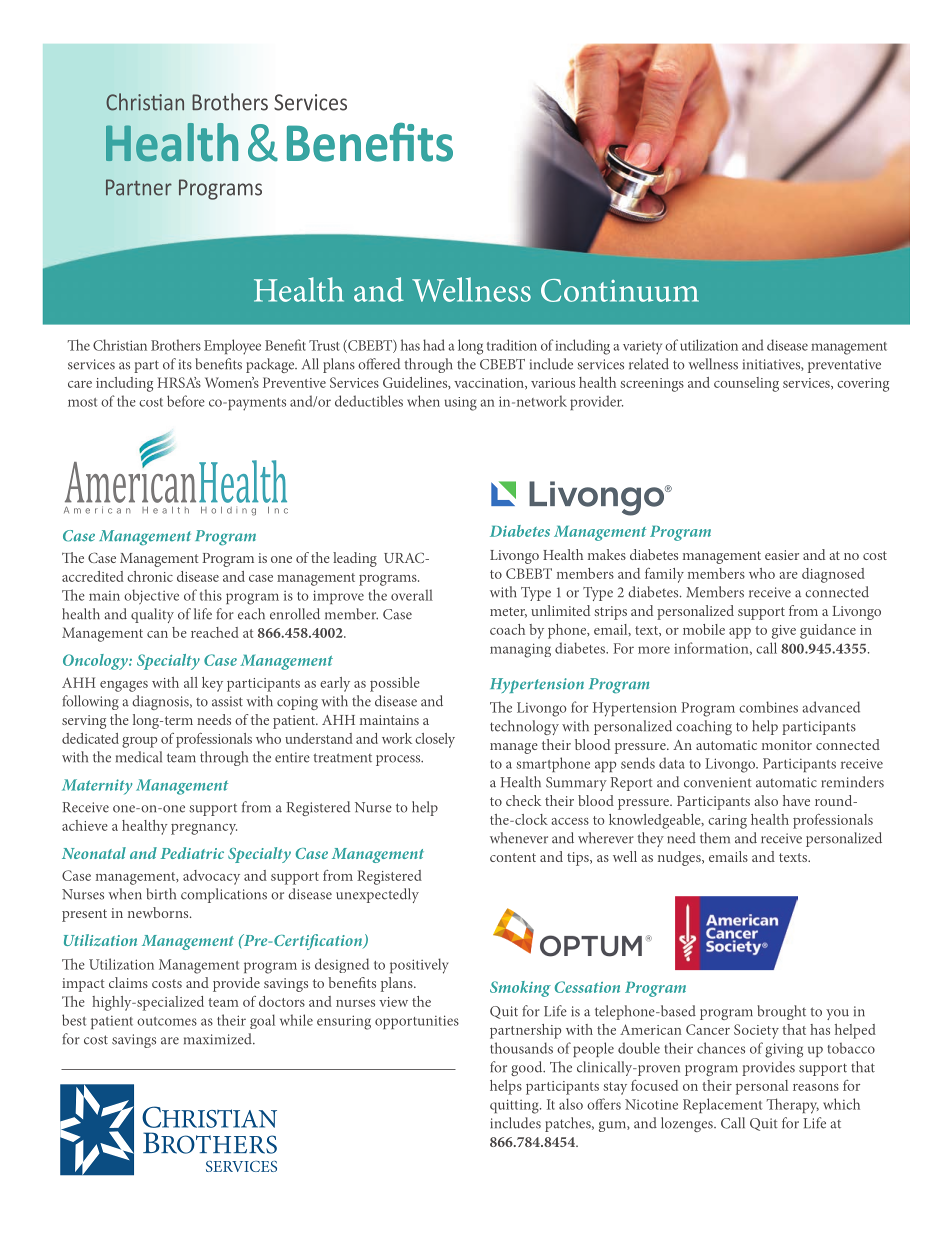  Describe the element at coordinates (844, 366) in the screenshot. I see `preventative` at that location.
